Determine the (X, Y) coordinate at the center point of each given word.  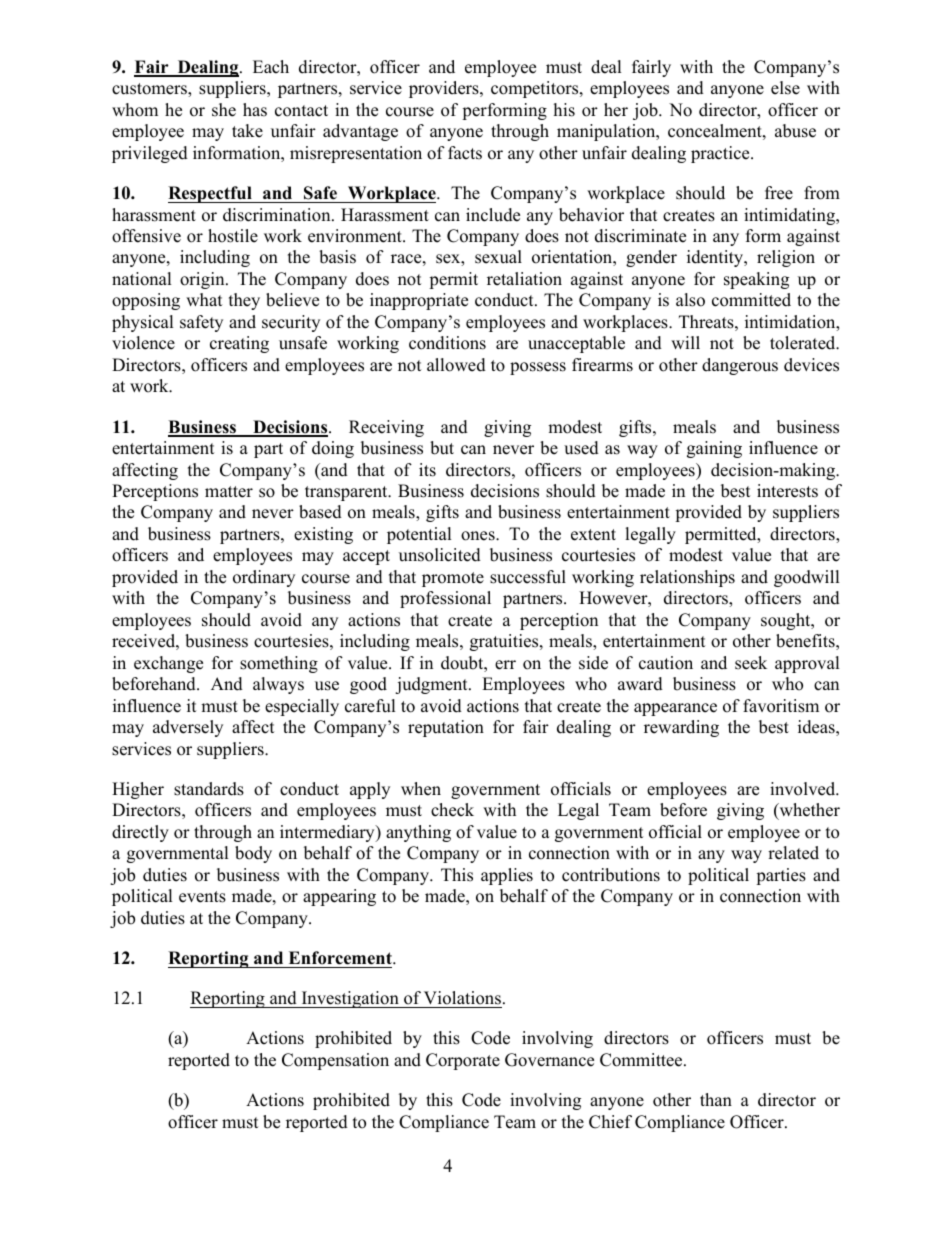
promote (453, 579)
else (785, 88)
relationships (687, 578)
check (452, 810)
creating (239, 344)
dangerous (740, 366)
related (793, 853)
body (253, 854)
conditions (447, 343)
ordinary (264, 578)
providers (445, 89)
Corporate (463, 1061)
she (224, 110)
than (716, 1099)
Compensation (335, 1061)
